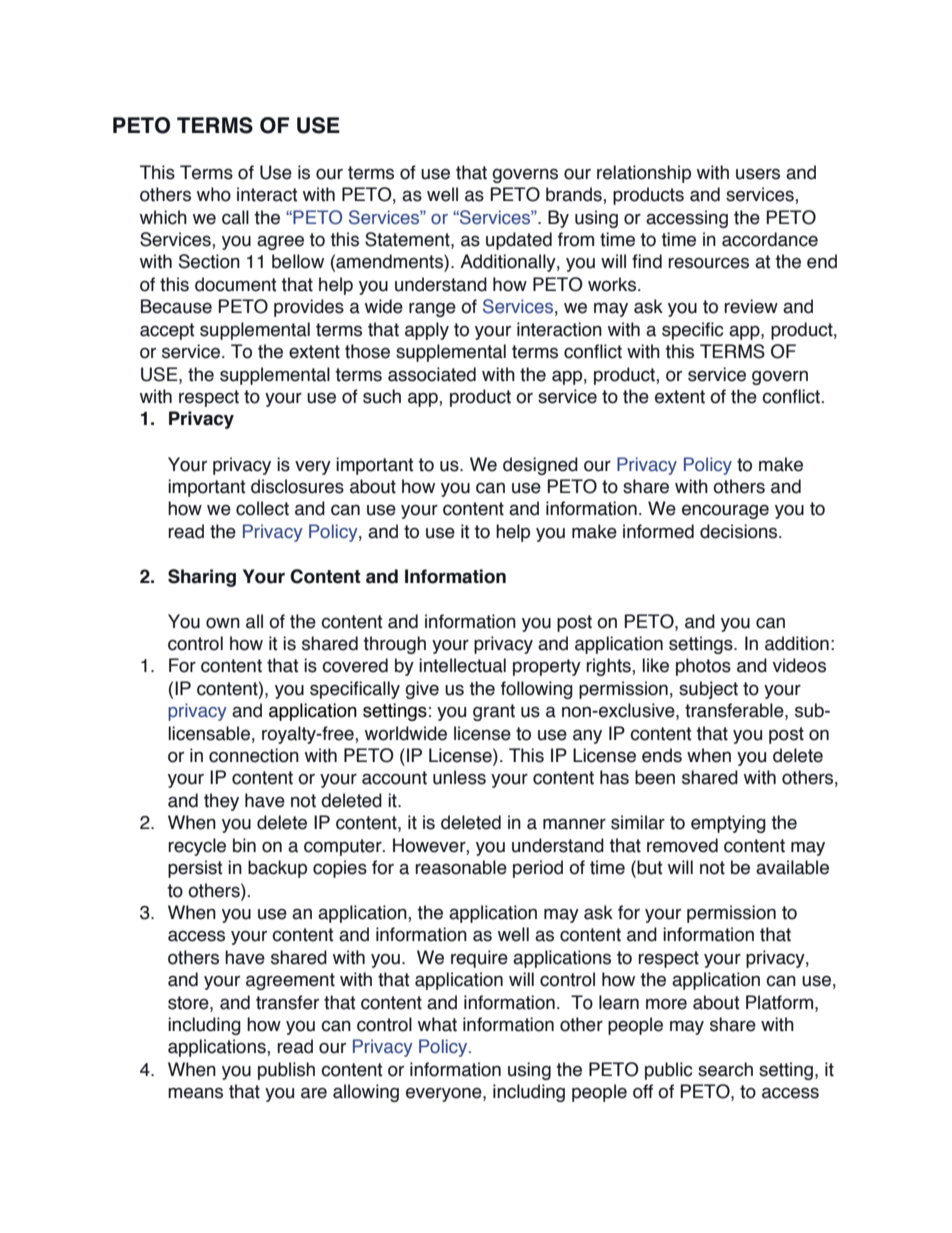 This screenshot has width=952, height=1233. What do you see at coordinates (286, 1071) in the screenshot?
I see `publish` at bounding box center [286, 1071].
